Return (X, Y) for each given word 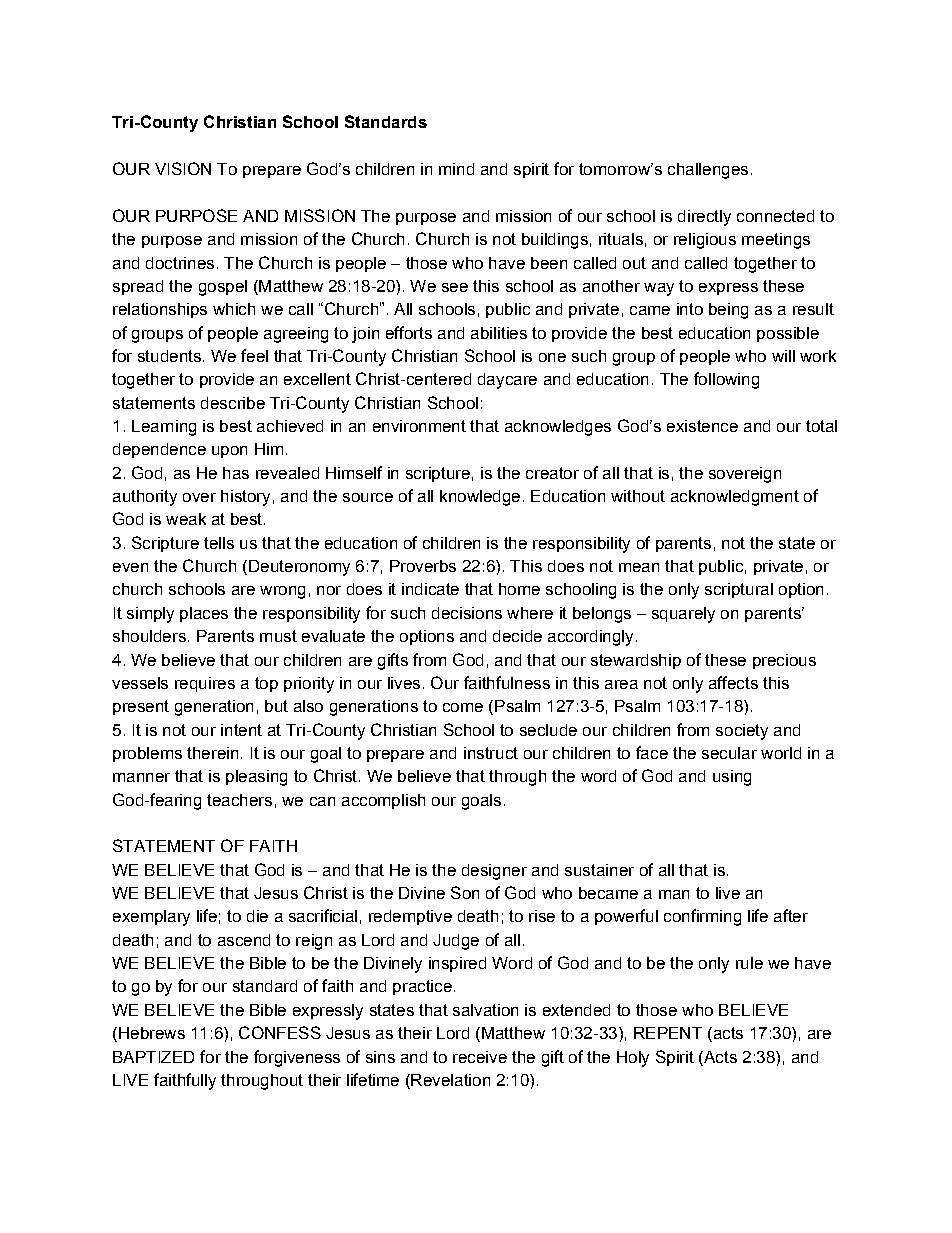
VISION (183, 168)
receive (480, 1057)
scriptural (739, 590)
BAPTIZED (153, 1057)
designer (494, 872)
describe (233, 403)
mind (456, 169)
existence (702, 426)
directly (704, 218)
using (732, 778)
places (204, 614)
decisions (467, 613)
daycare (507, 381)
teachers (239, 800)
